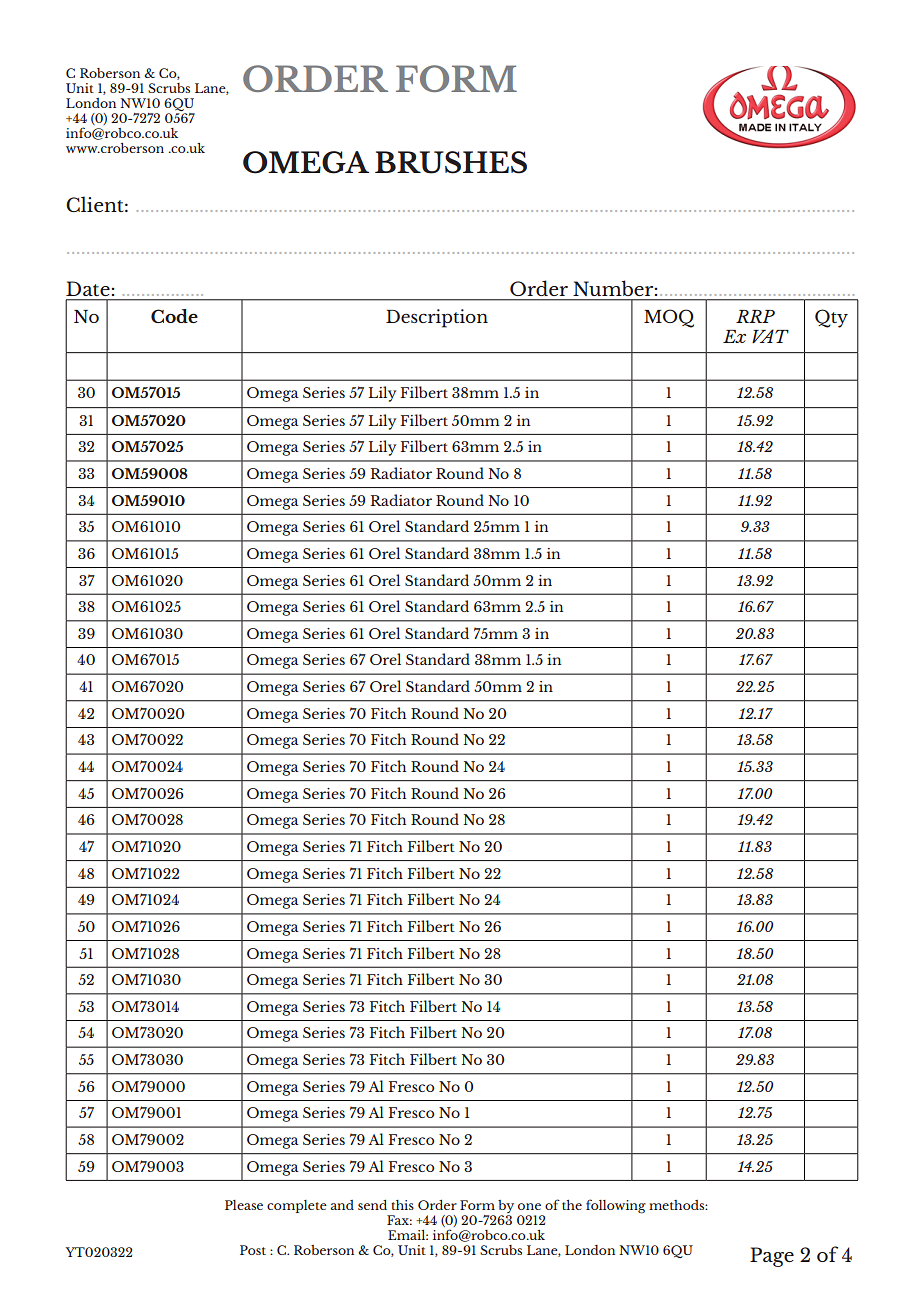  Describe the element at coordinates (244, 1205) in the screenshot. I see `Please` at that location.
